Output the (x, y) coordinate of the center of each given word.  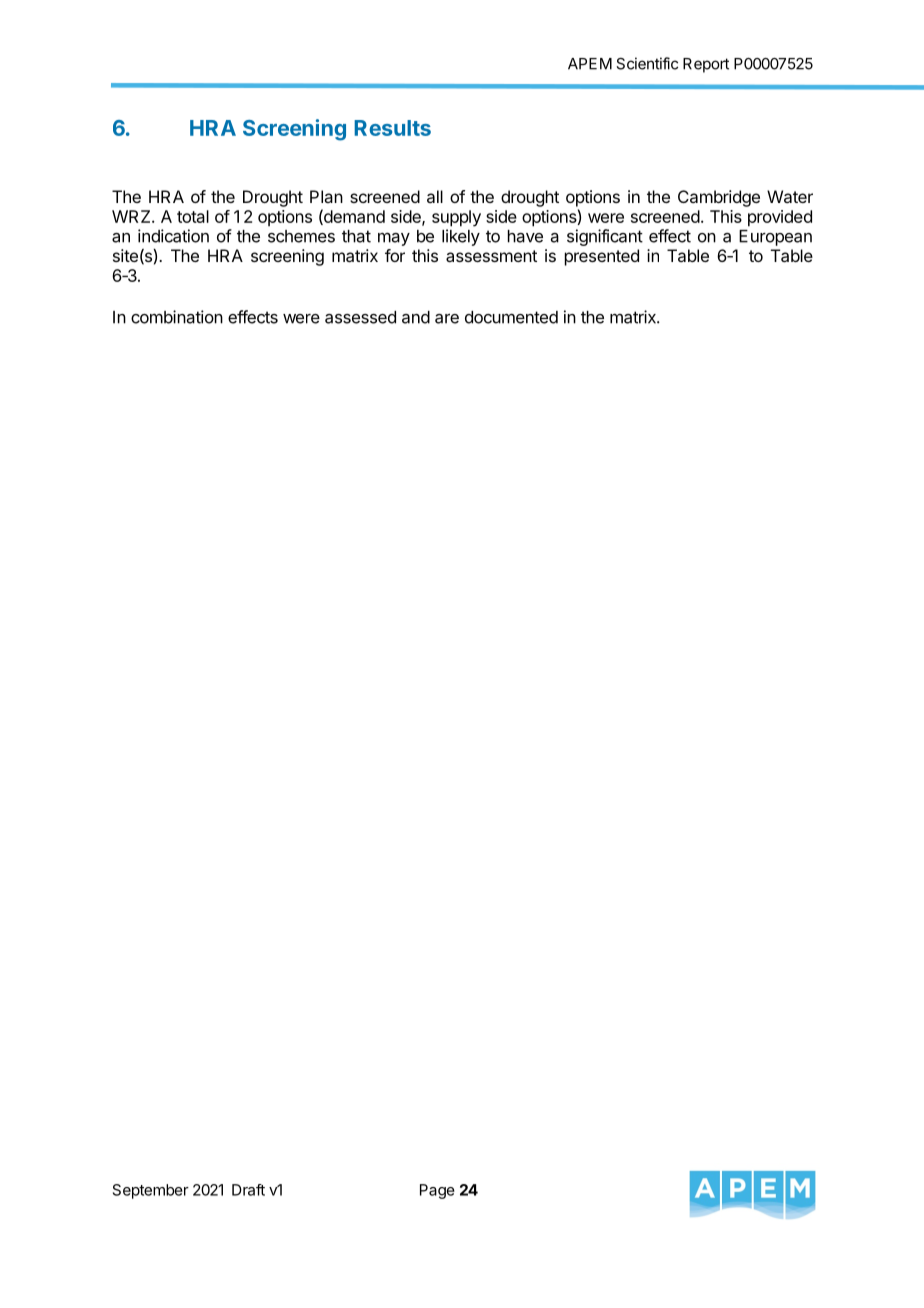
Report (706, 65)
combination (177, 317)
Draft (248, 1190)
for (395, 255)
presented (602, 257)
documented (511, 317)
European (775, 238)
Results (392, 128)
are (447, 319)
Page (437, 1191)
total (193, 216)
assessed (360, 317)
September (151, 1191)
